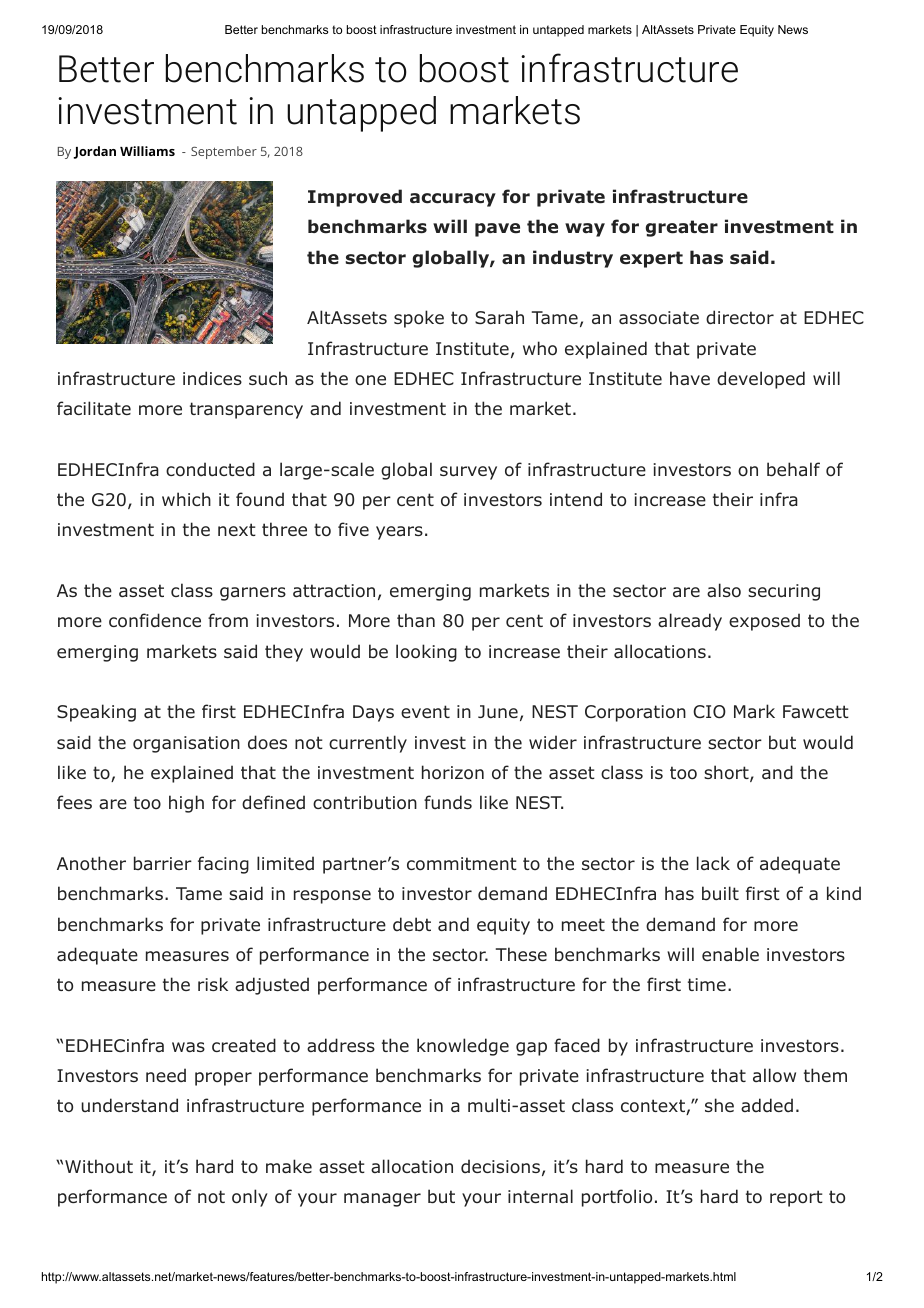  Describe the element at coordinates (155, 620) in the document. I see `confidence` at that location.
